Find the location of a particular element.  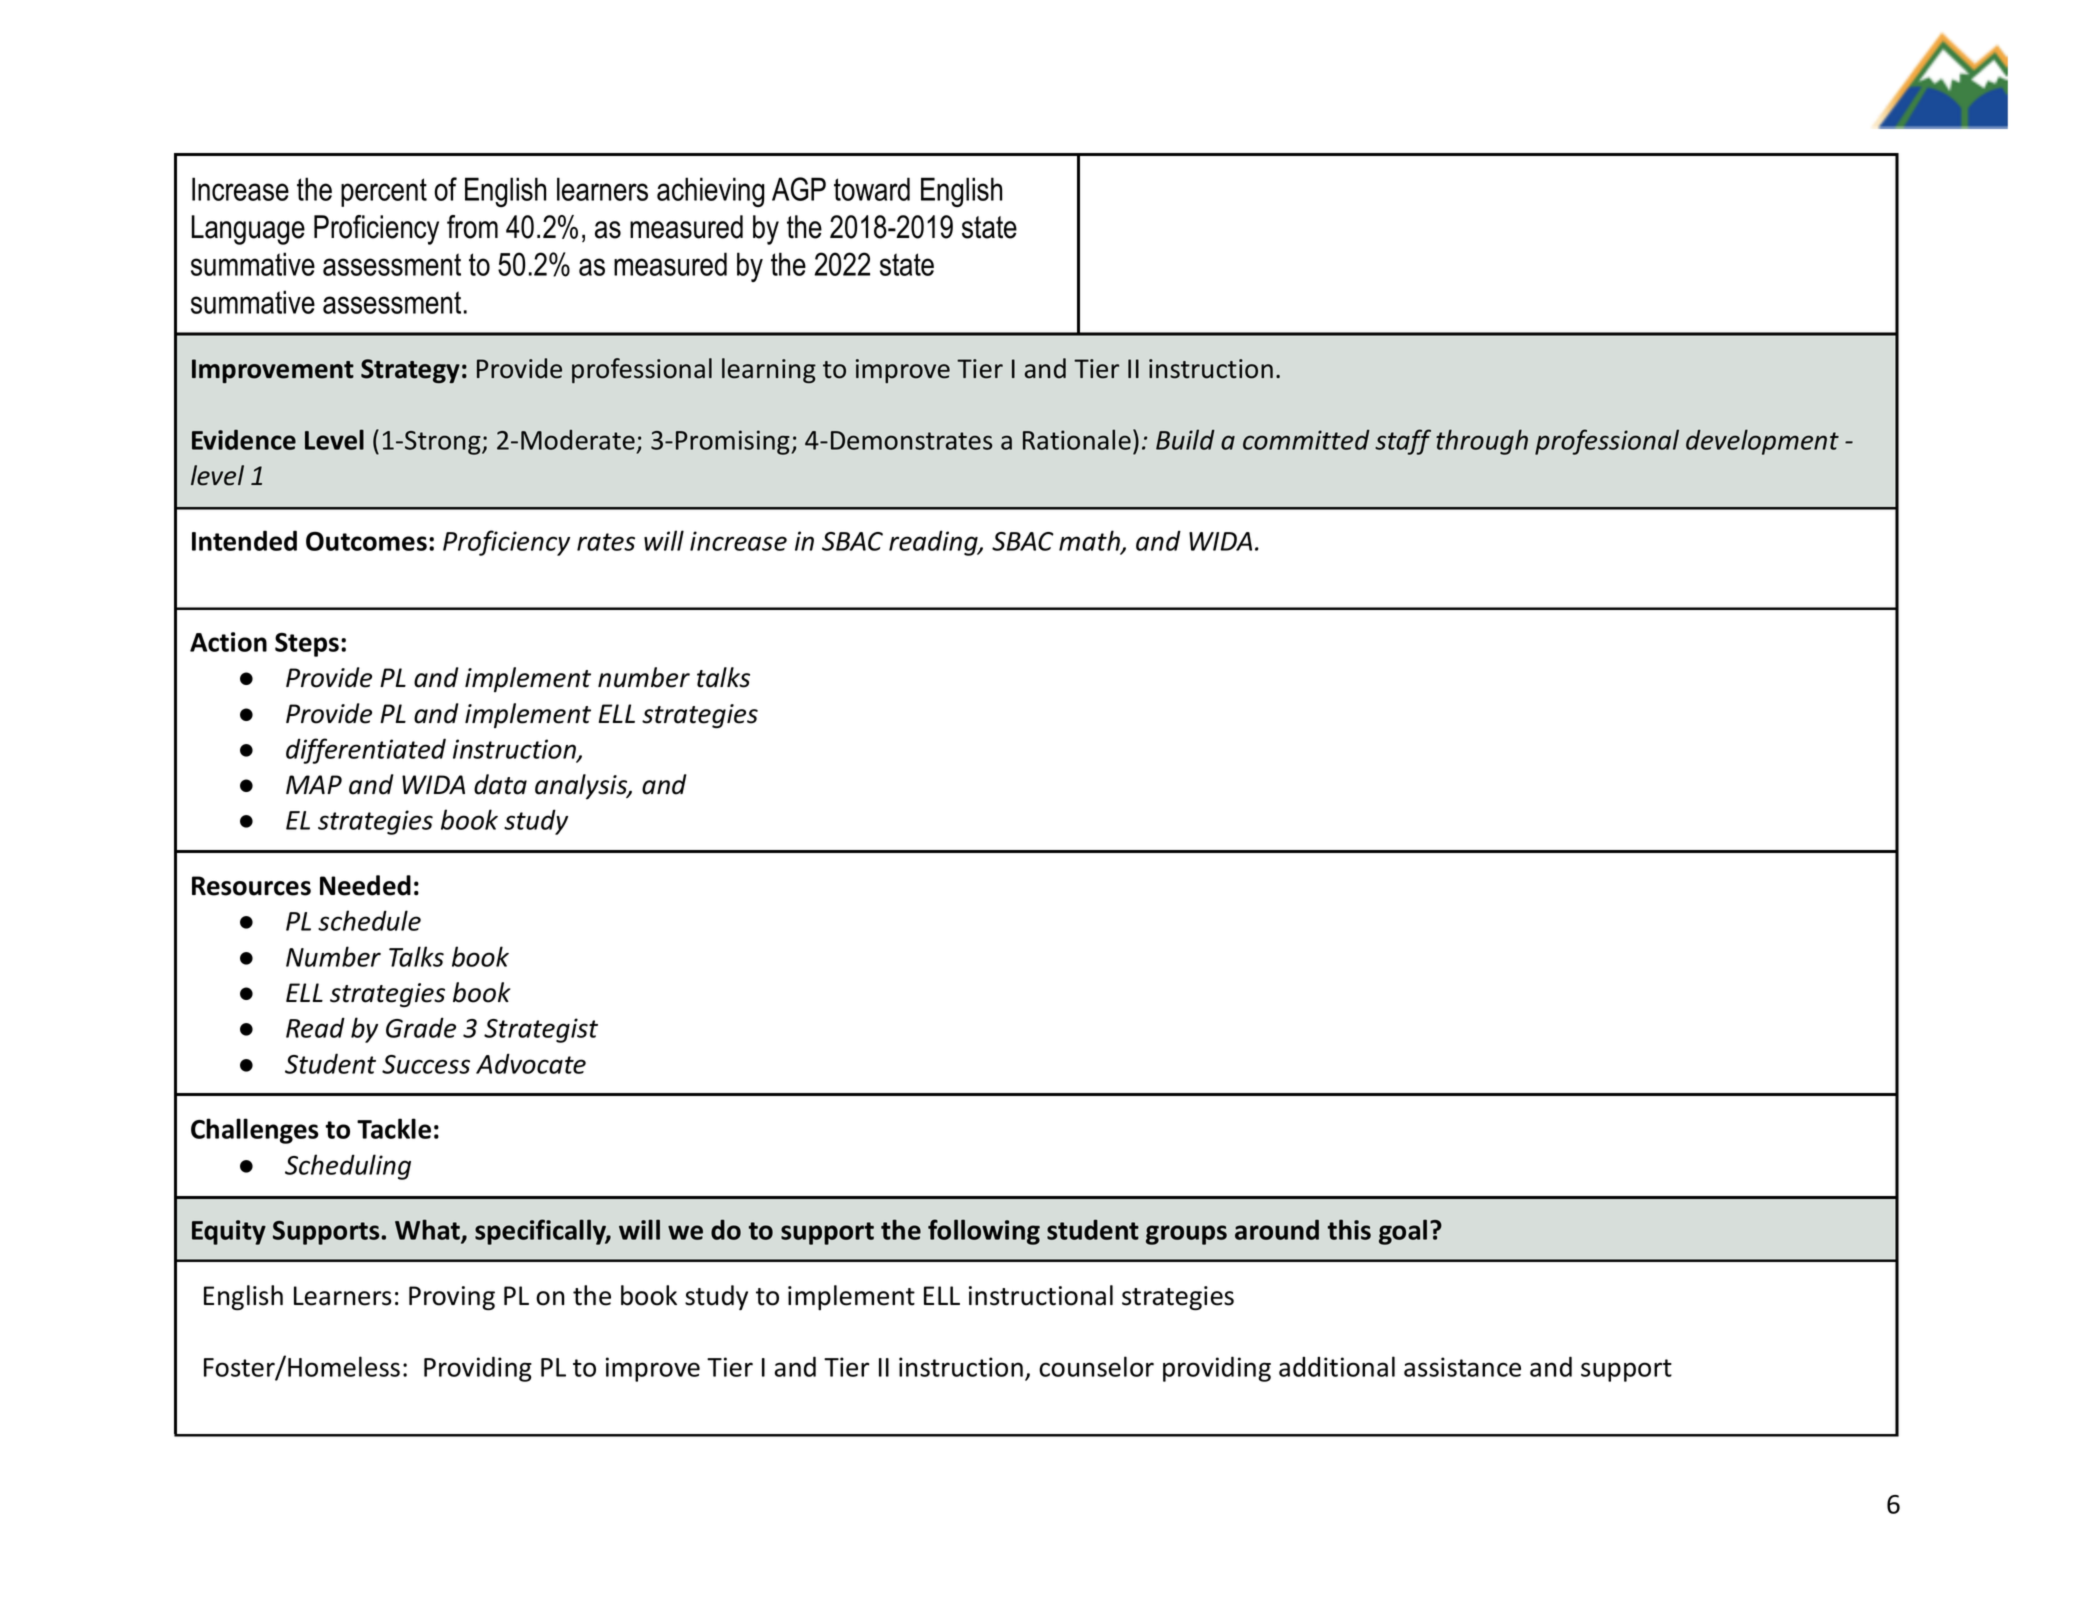

data is located at coordinates (500, 784).
